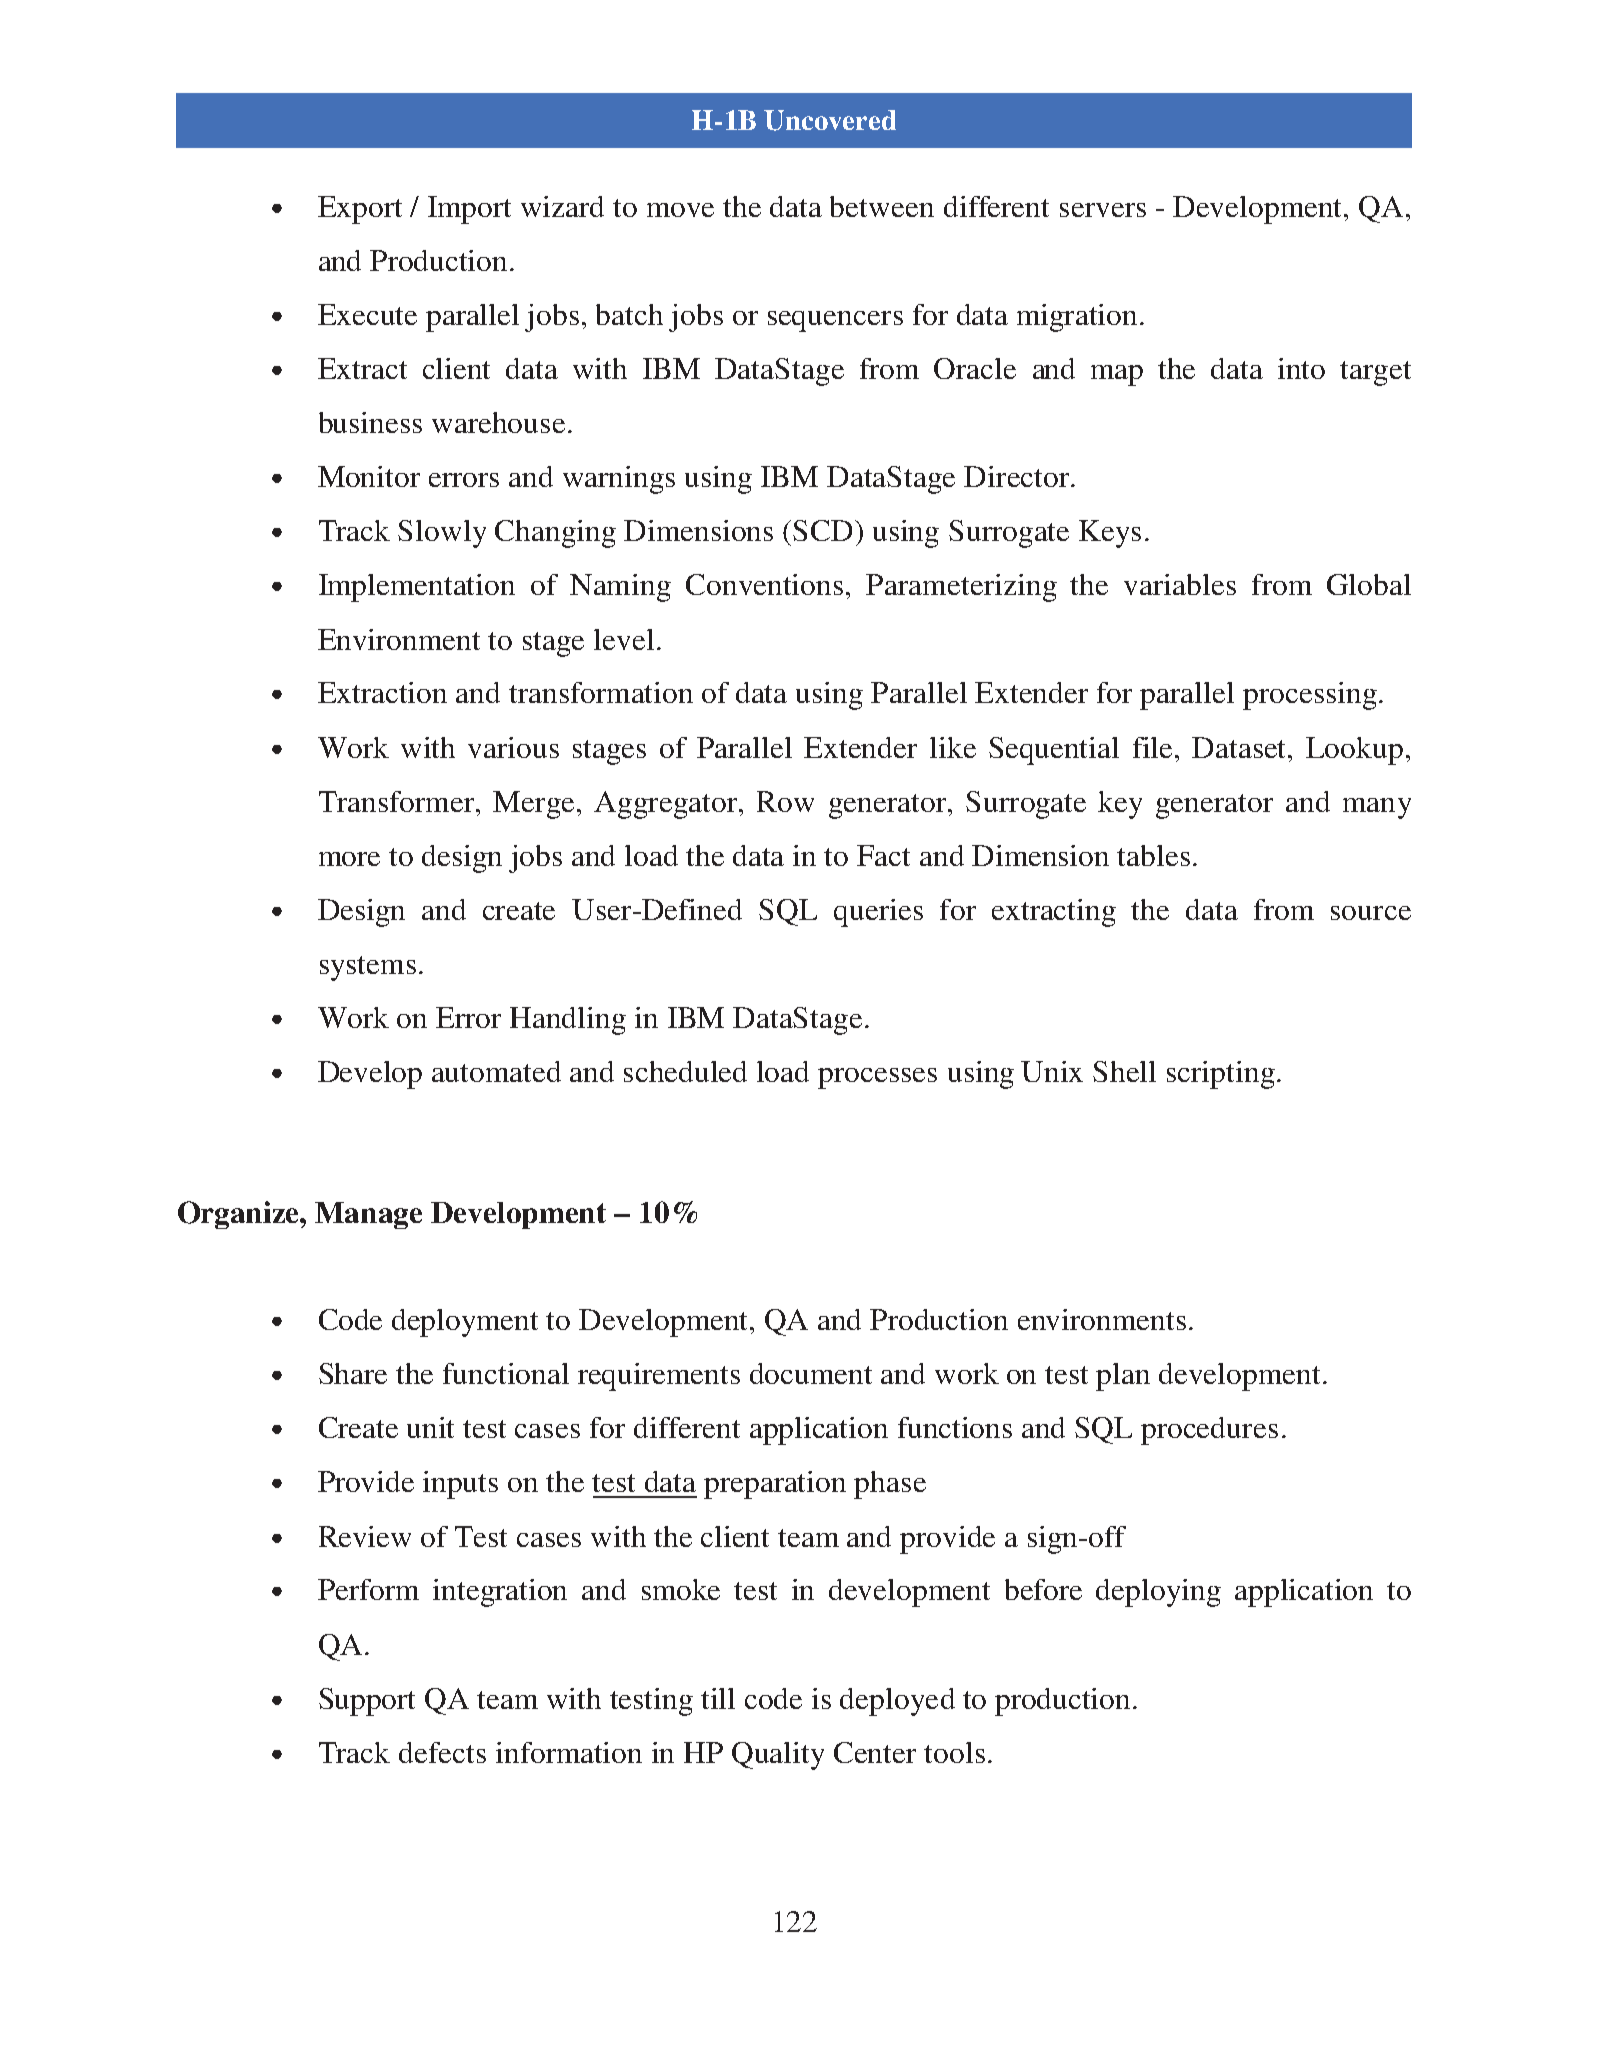 Image resolution: width=1600 pixels, height=2070 pixels. I want to click on systems, so click(368, 968).
